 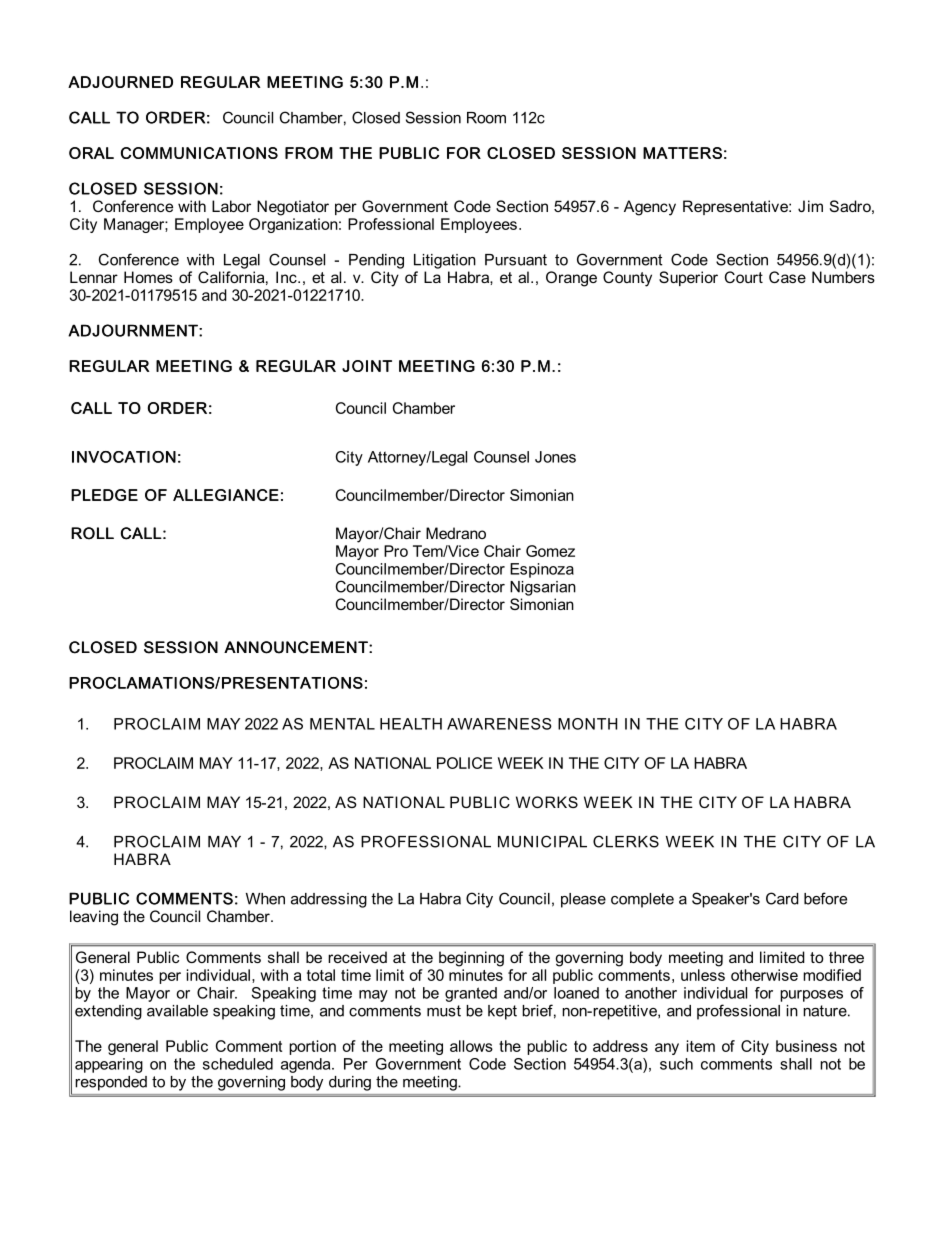 What do you see at coordinates (238, 1064) in the screenshot?
I see `scheduled` at bounding box center [238, 1064].
